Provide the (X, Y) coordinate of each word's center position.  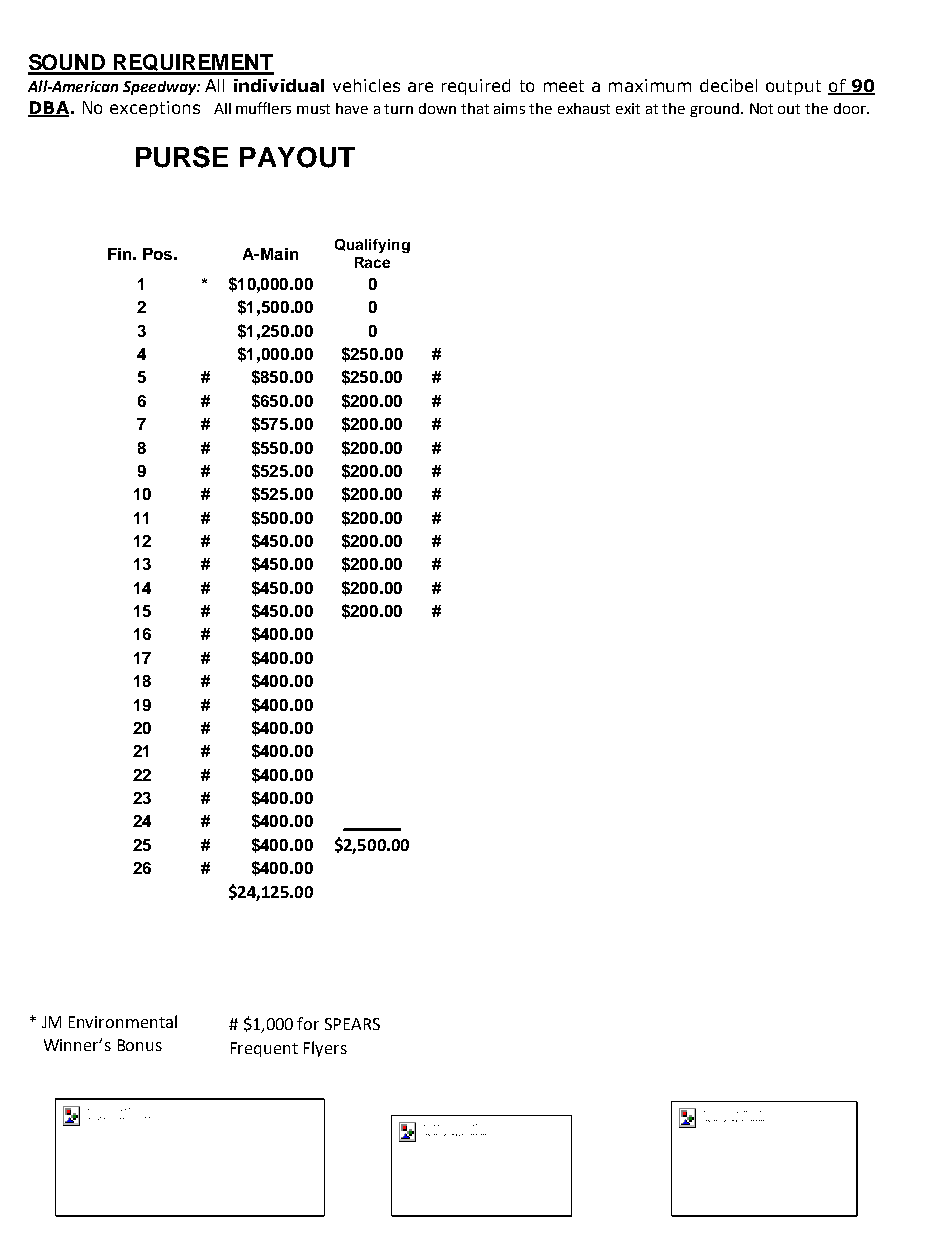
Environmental (123, 1021)
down (437, 108)
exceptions (155, 109)
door (851, 108)
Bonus (140, 1045)
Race (372, 262)
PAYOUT (297, 157)
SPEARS (352, 1024)
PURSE (182, 157)
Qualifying (372, 246)
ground (716, 110)
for (308, 1023)
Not (761, 108)
